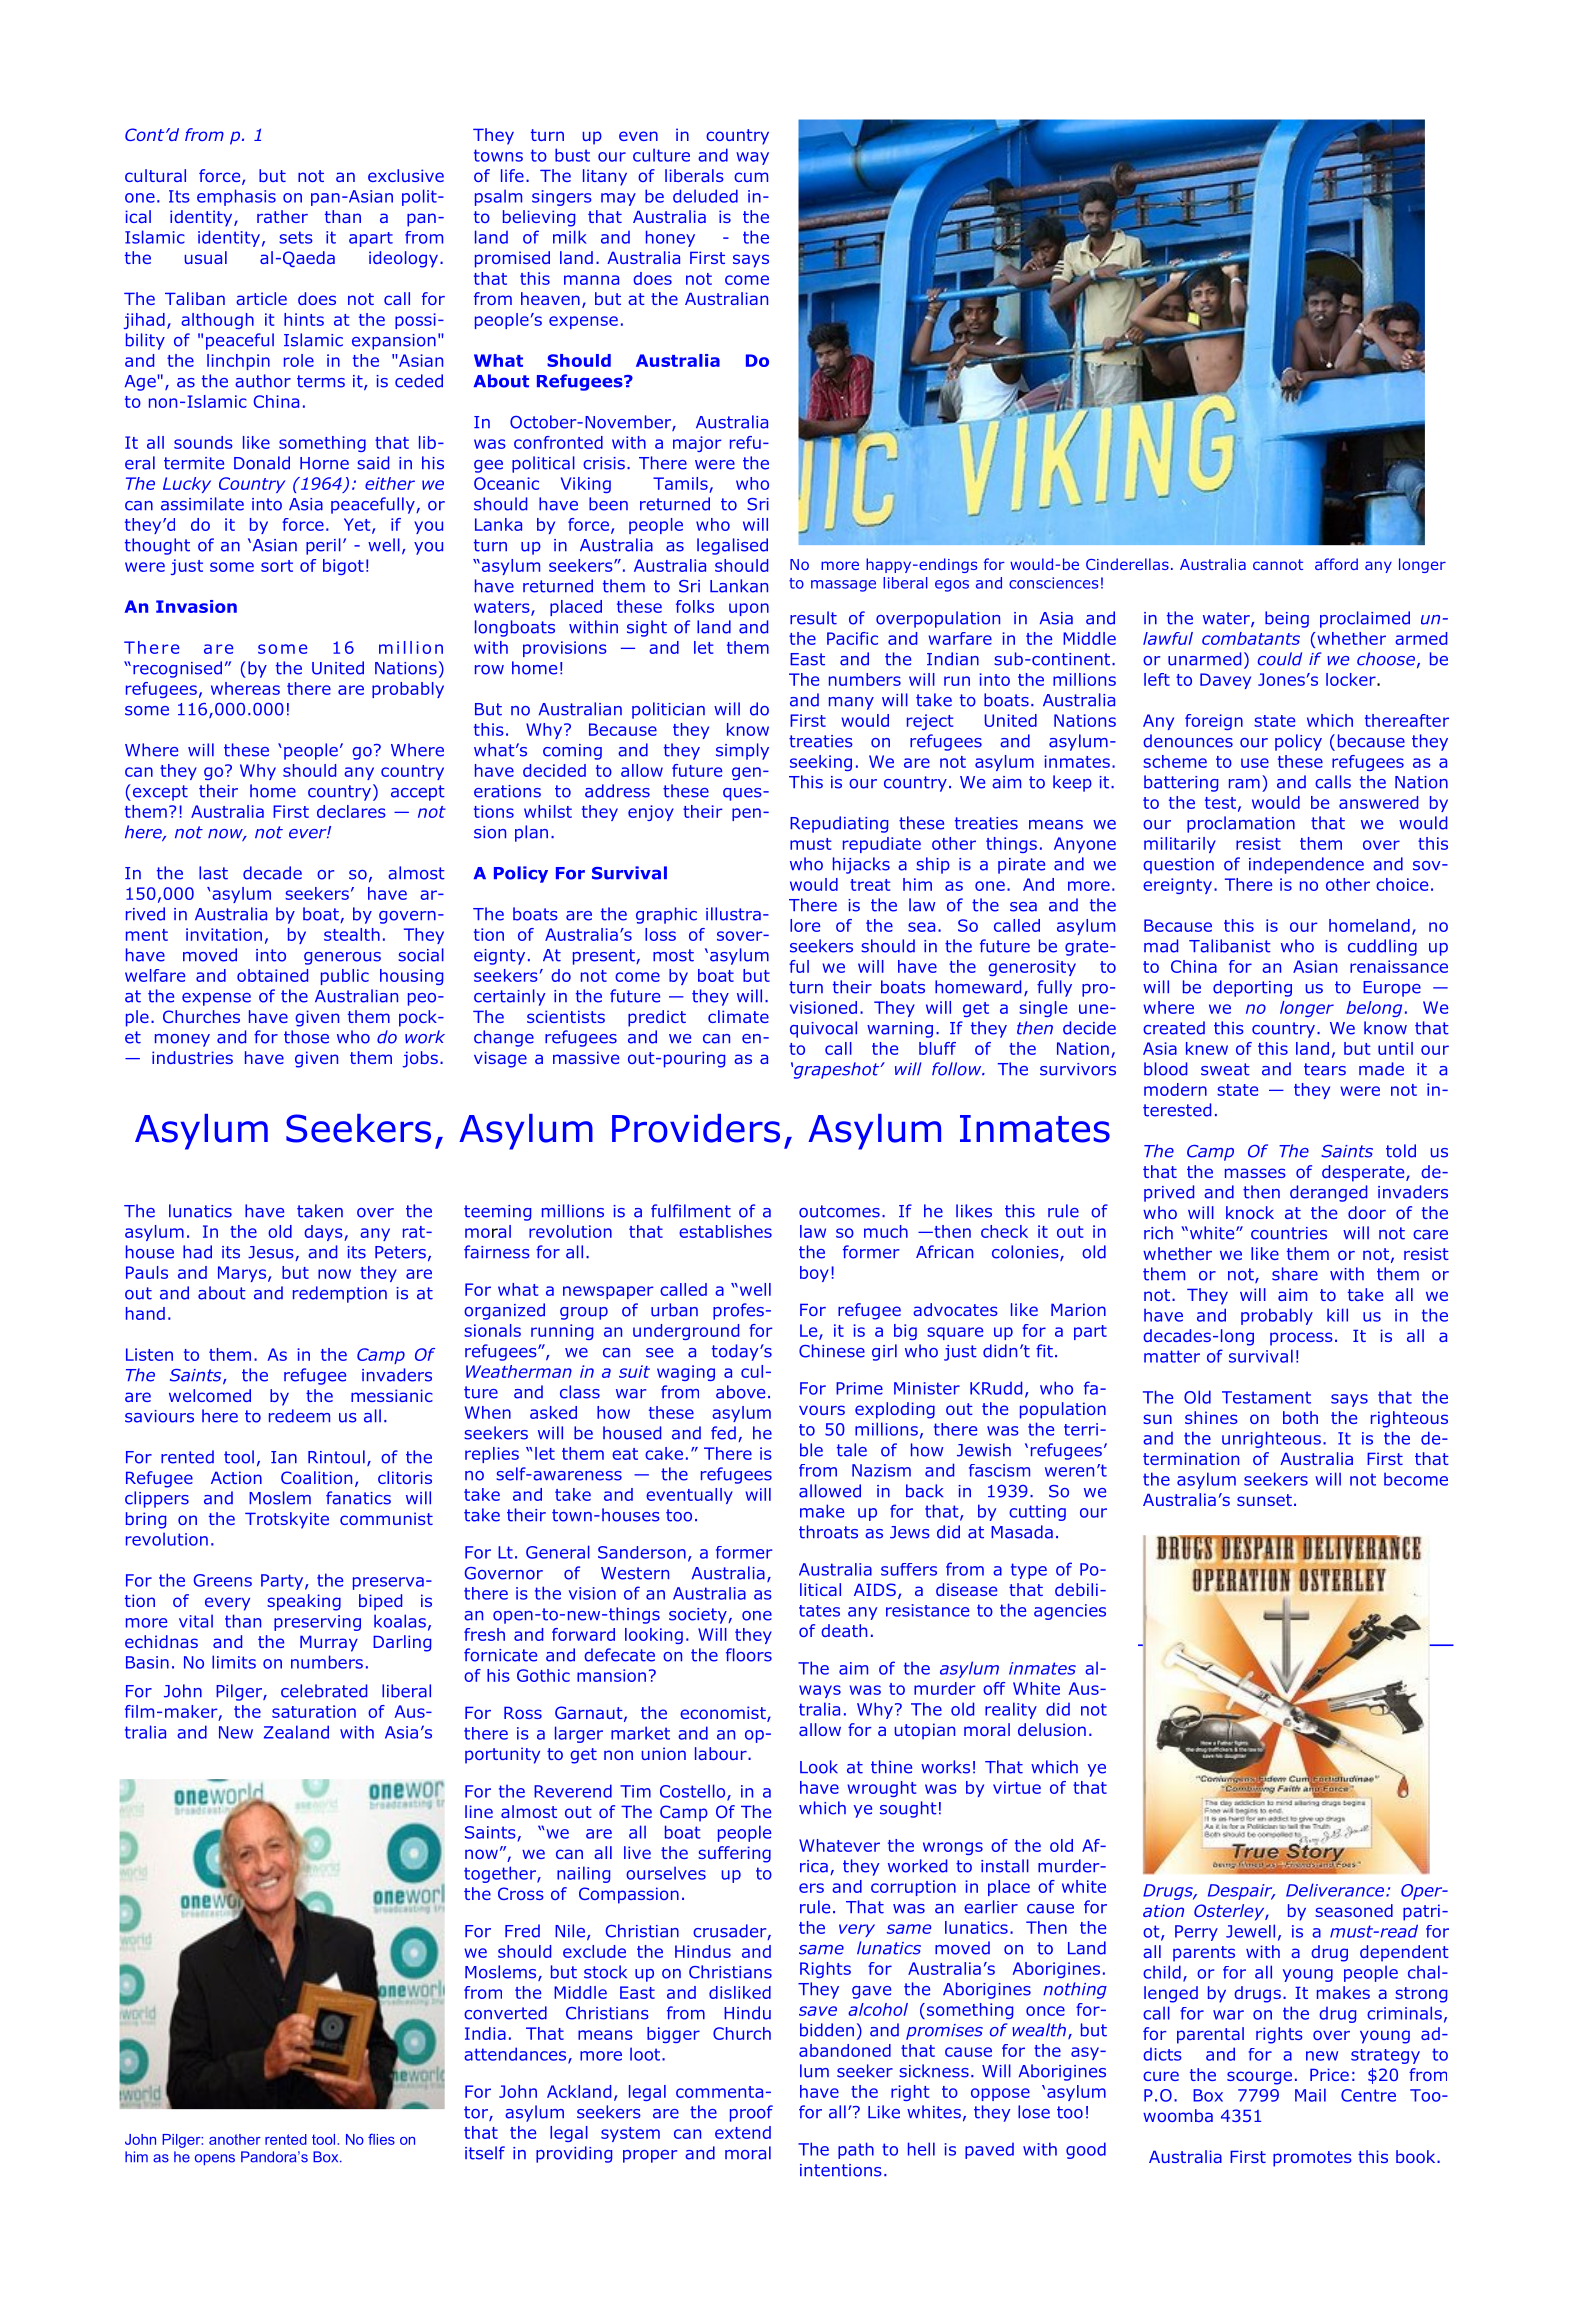  Describe the element at coordinates (1255, 1173) in the screenshot. I see `masses` at that location.
